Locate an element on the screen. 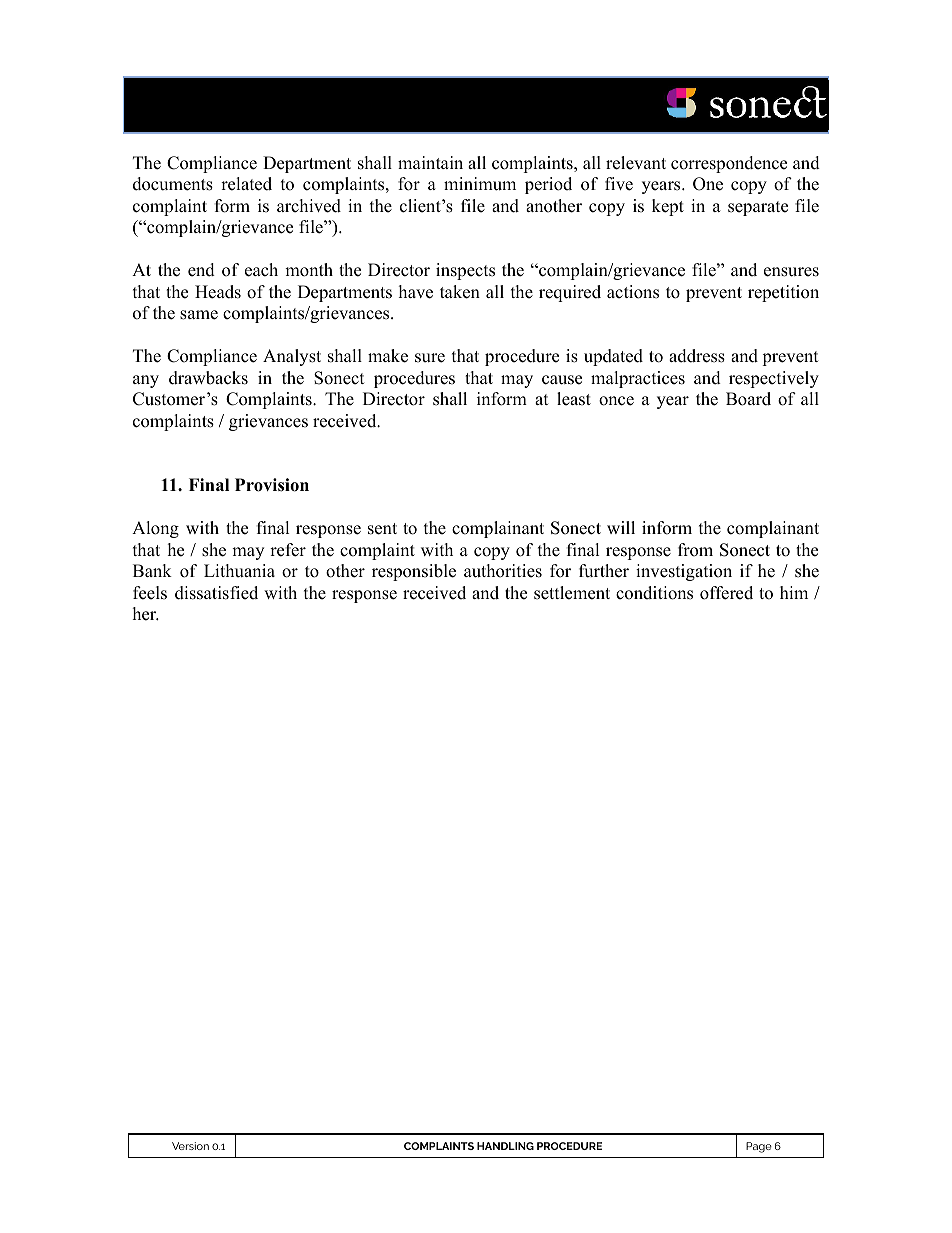  related is located at coordinates (246, 184).
